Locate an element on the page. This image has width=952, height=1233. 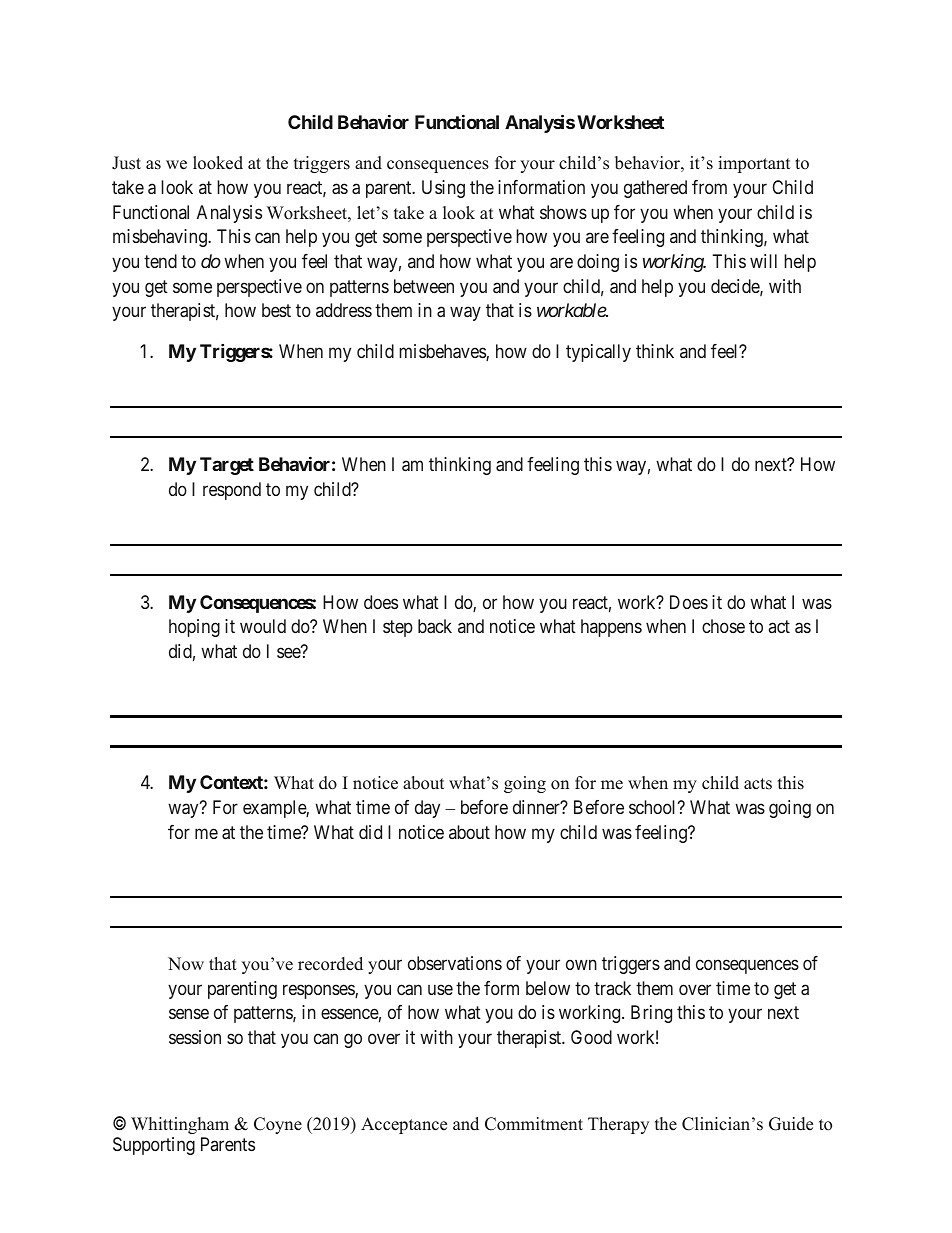
Guide is located at coordinates (791, 1124).
